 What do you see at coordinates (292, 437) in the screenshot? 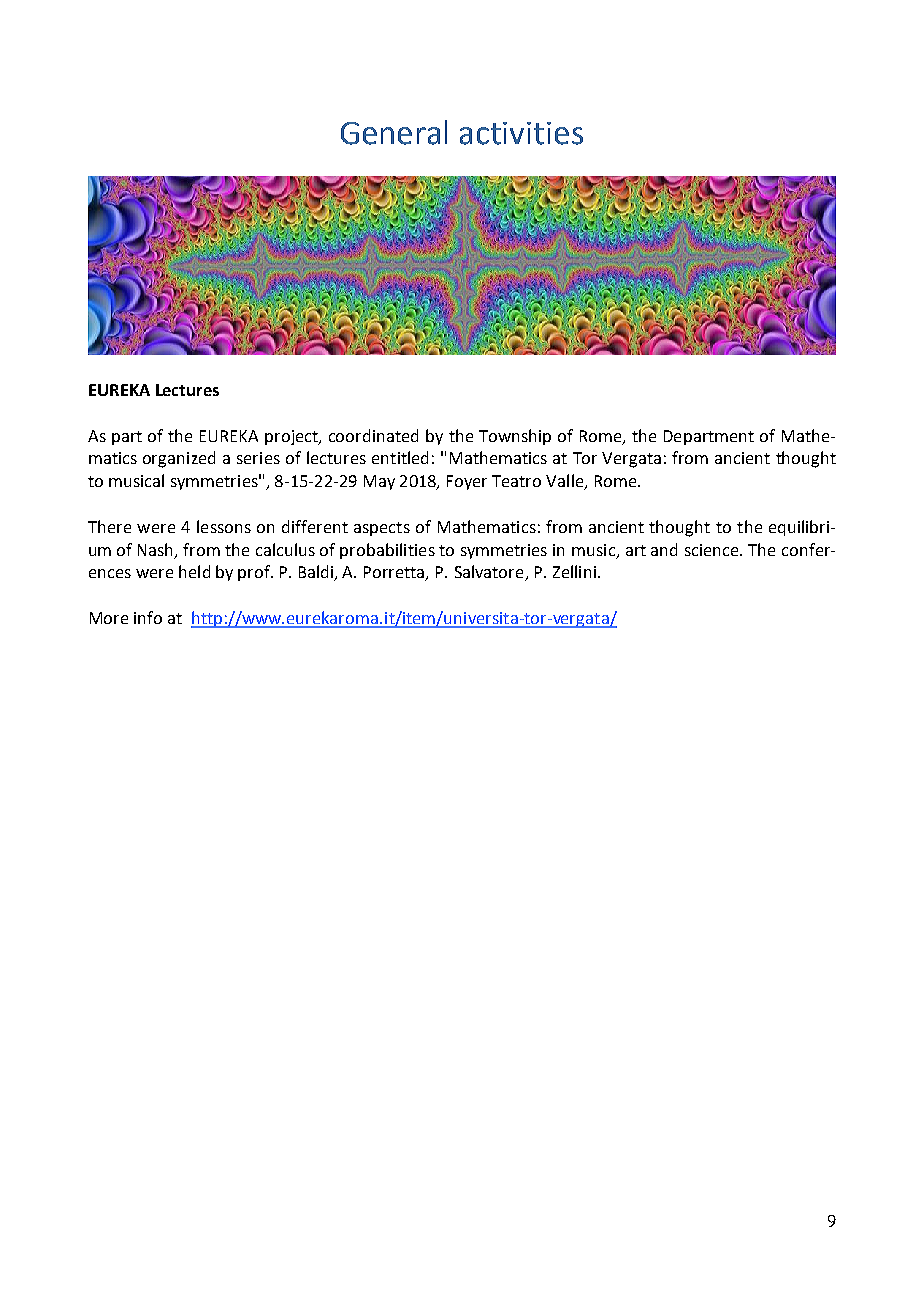
I see `project` at bounding box center [292, 437].
